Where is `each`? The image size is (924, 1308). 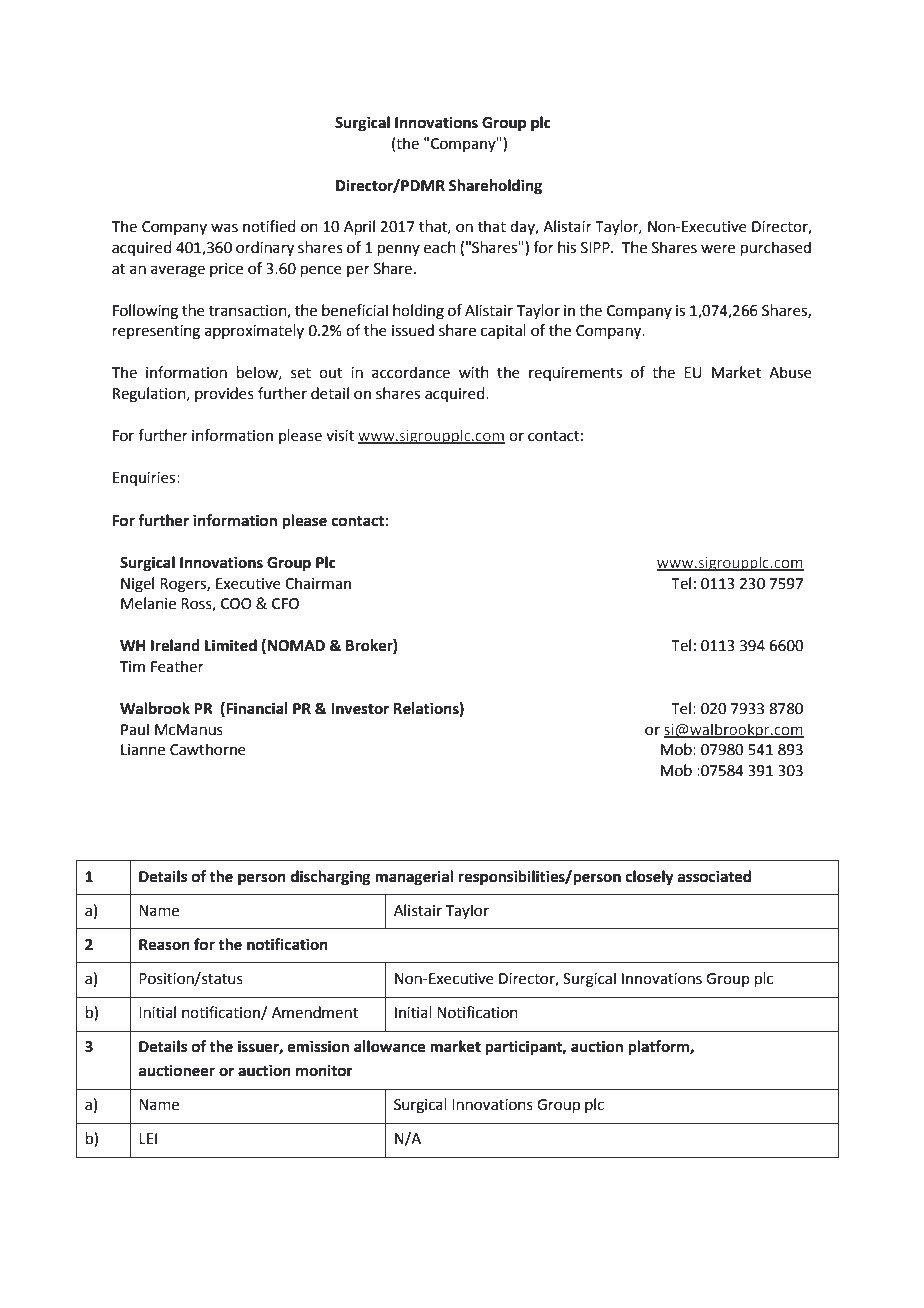
each is located at coordinates (440, 247).
